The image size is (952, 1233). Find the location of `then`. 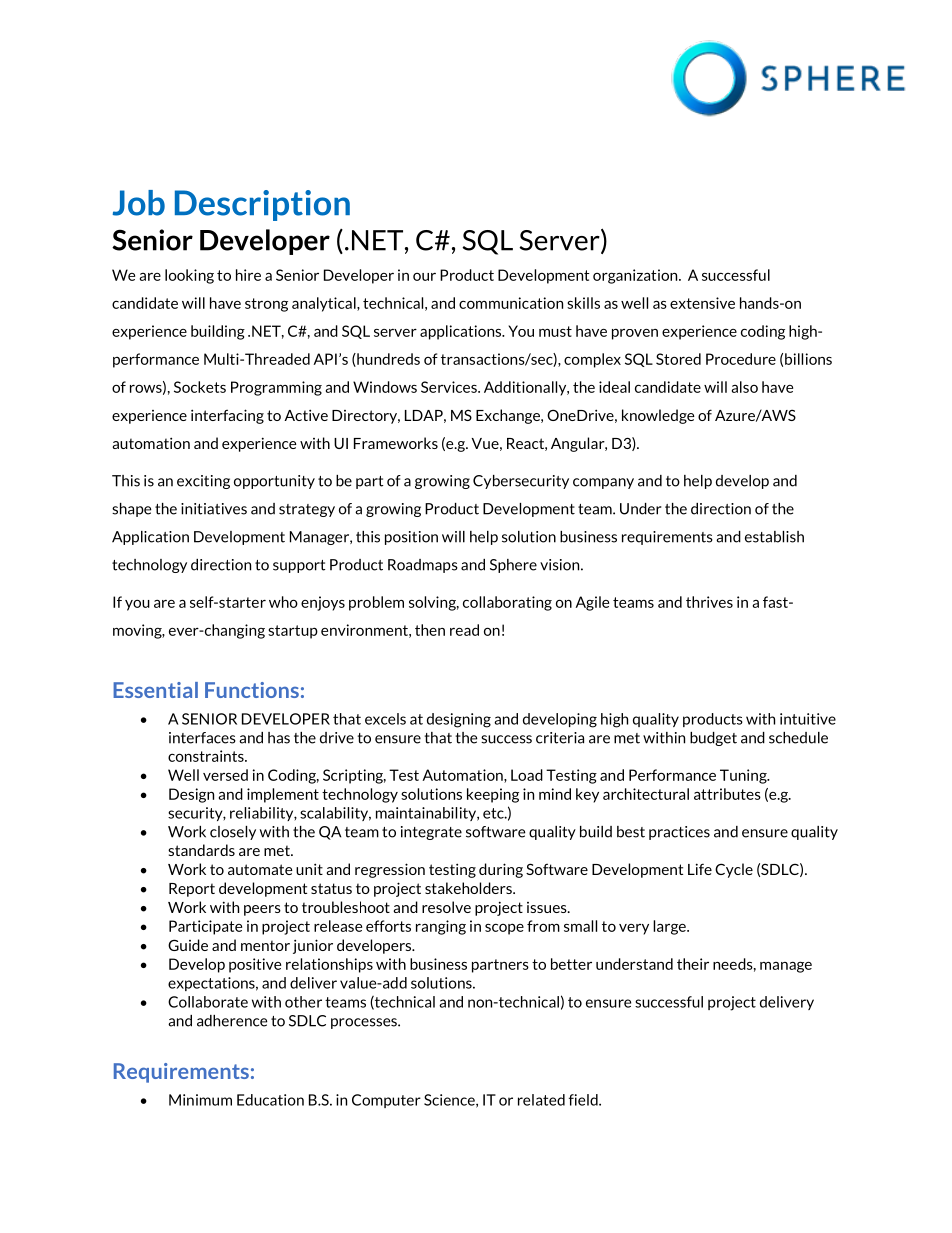

then is located at coordinates (430, 630).
